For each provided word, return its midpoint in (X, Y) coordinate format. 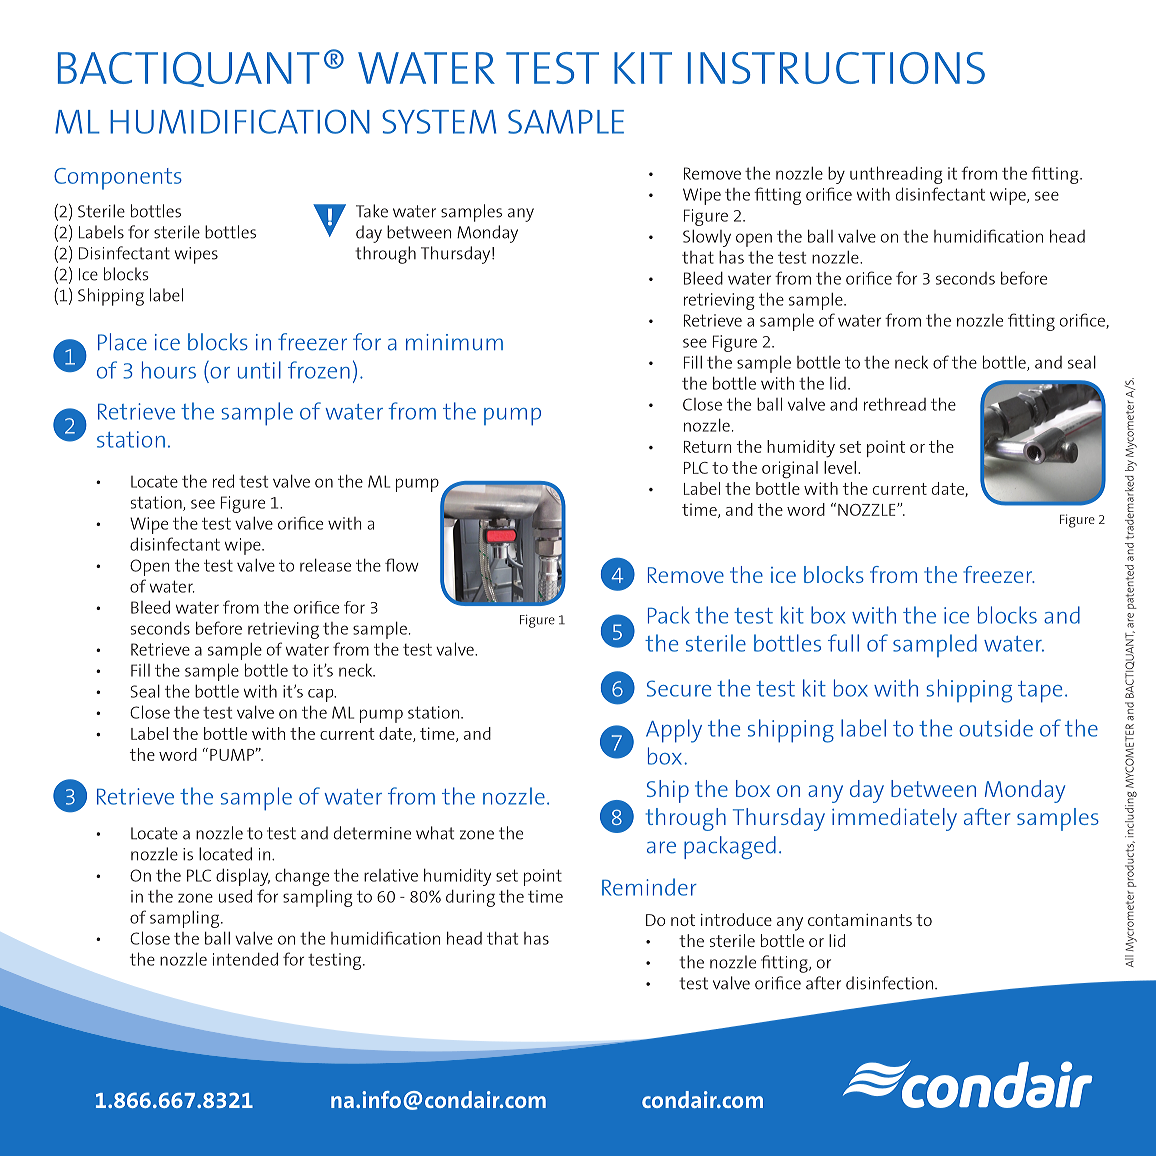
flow (402, 565)
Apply (674, 731)
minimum (454, 342)
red (223, 481)
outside (996, 728)
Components (118, 179)
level (840, 467)
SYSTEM (439, 121)
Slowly (707, 238)
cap (322, 695)
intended (245, 959)
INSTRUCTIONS (836, 68)
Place (122, 342)
